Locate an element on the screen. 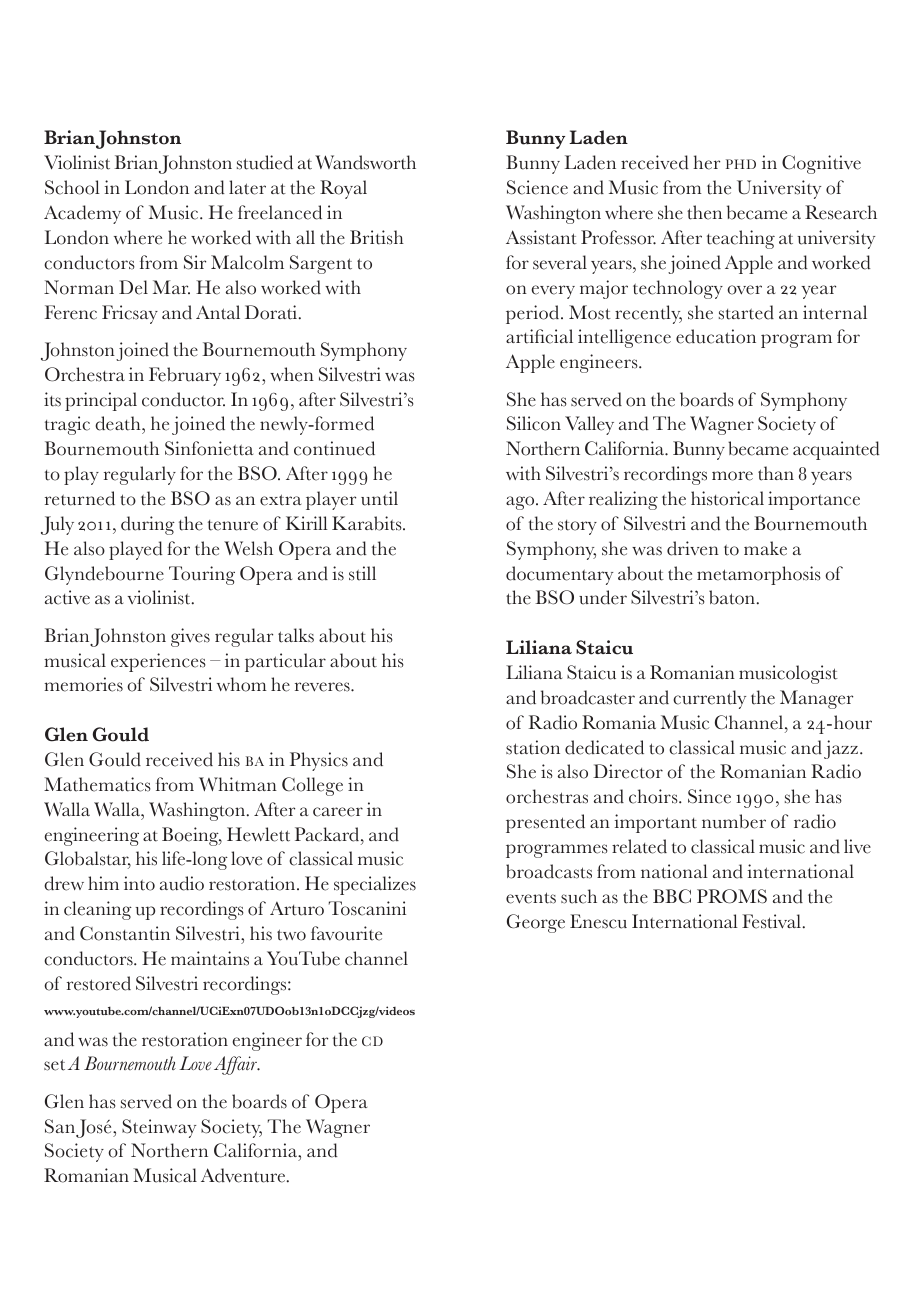  reveres is located at coordinates (323, 687).
